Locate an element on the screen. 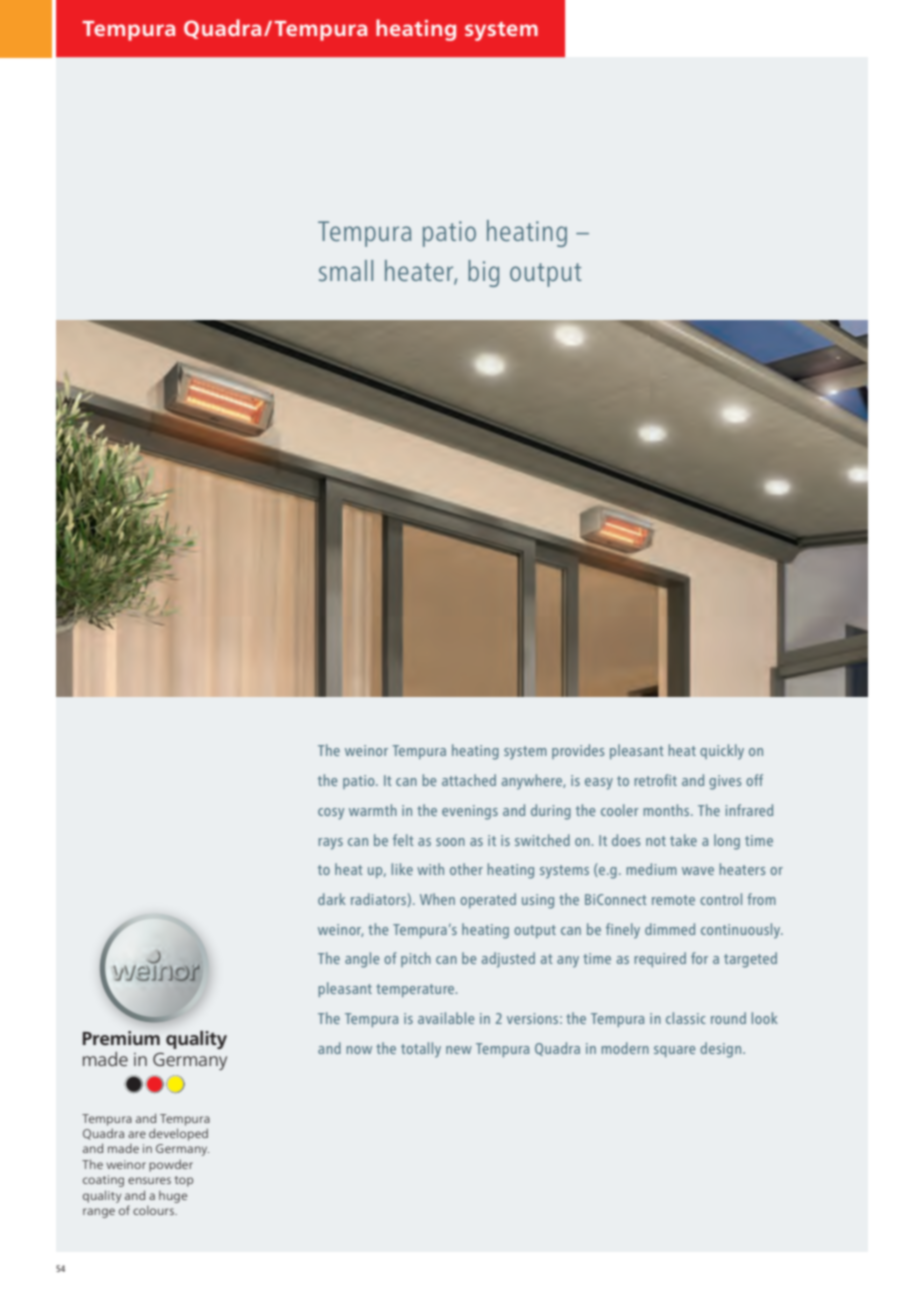  top is located at coordinates (184, 1181).
